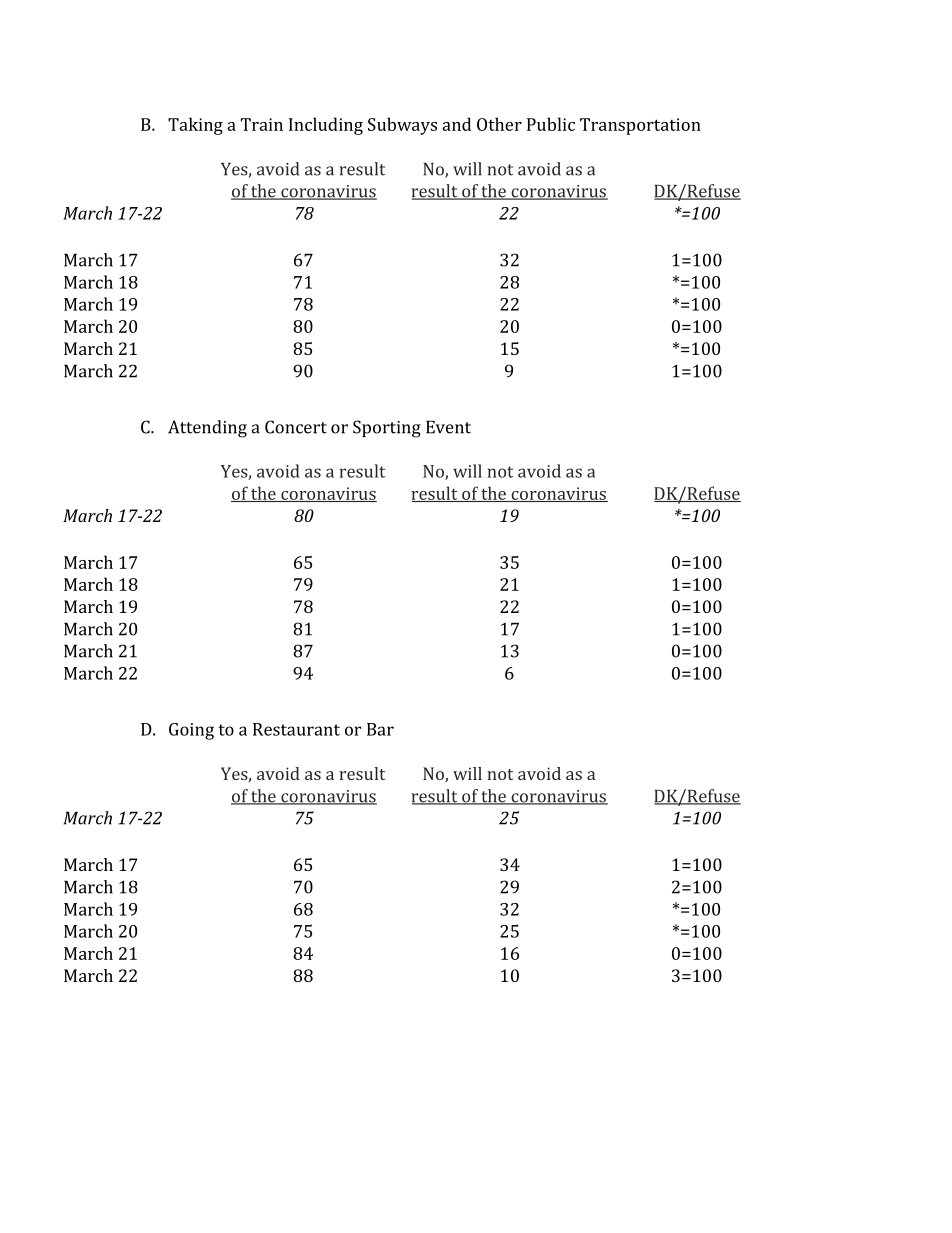 The width and height of the screenshot is (952, 1233). I want to click on Subways, so click(402, 126).
